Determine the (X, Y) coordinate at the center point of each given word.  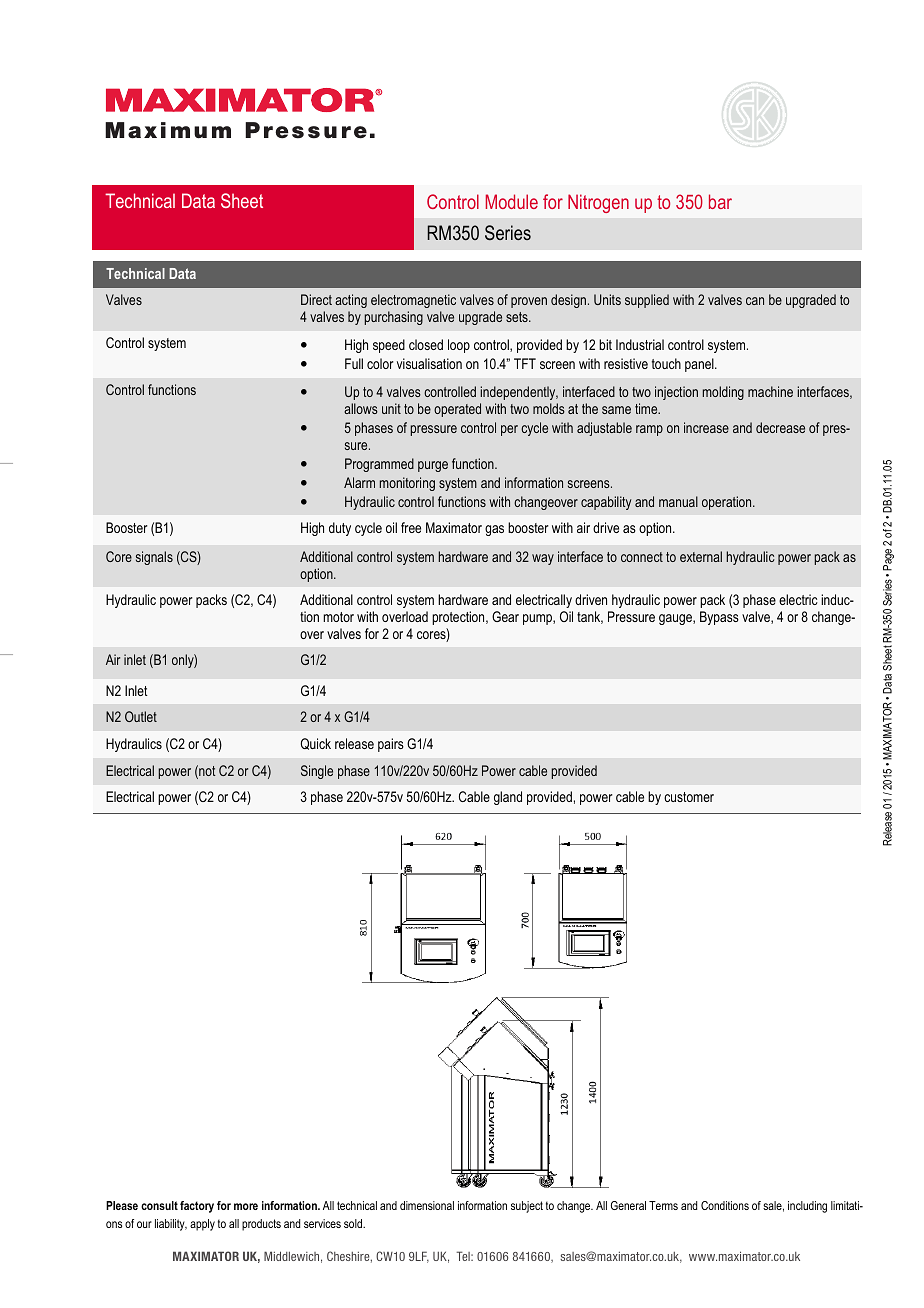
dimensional (427, 1205)
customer (689, 797)
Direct (316, 299)
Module (512, 201)
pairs (391, 745)
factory (197, 1207)
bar (720, 201)
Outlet (141, 716)
